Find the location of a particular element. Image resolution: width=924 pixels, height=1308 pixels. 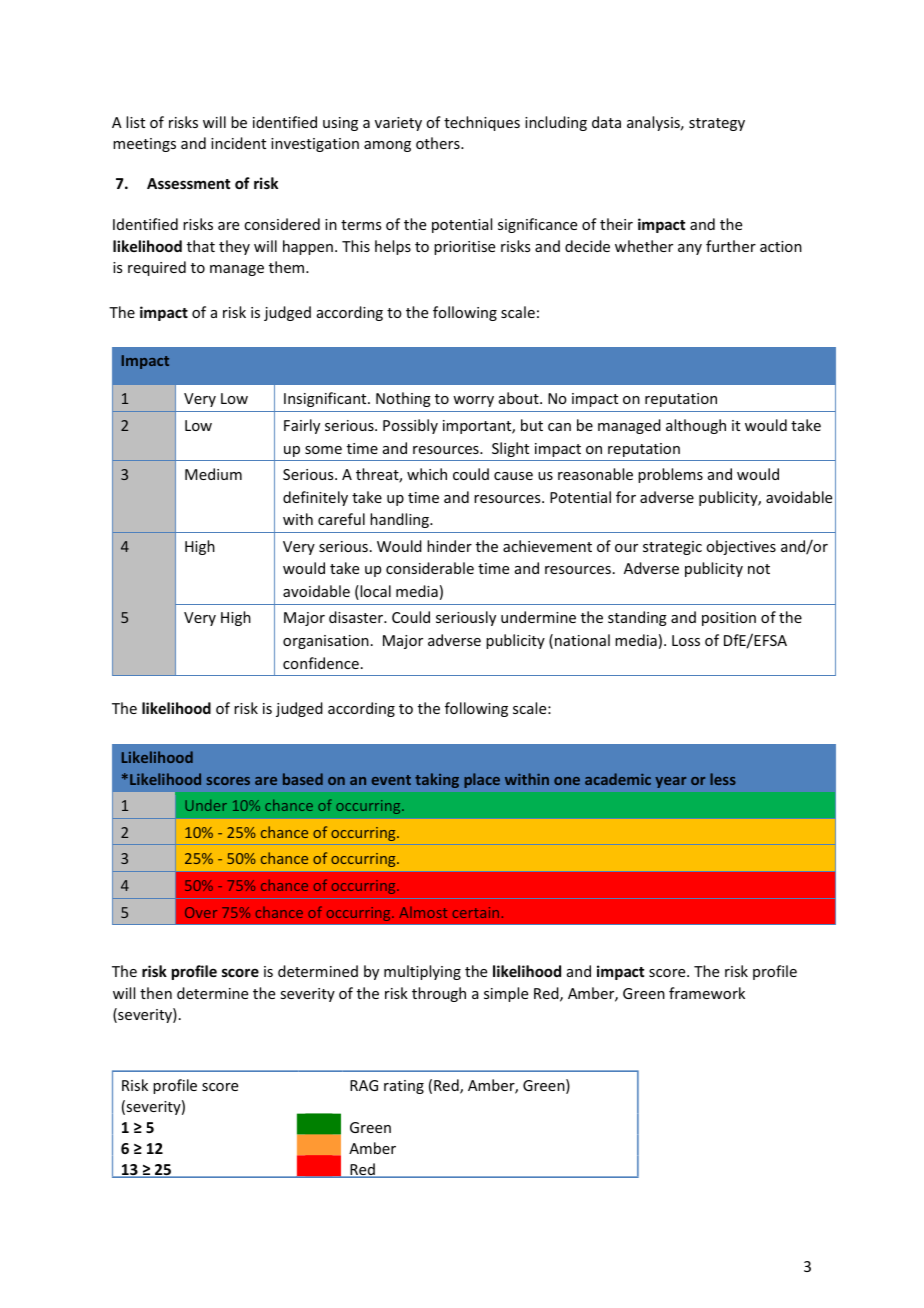

Fairly is located at coordinates (302, 426).
